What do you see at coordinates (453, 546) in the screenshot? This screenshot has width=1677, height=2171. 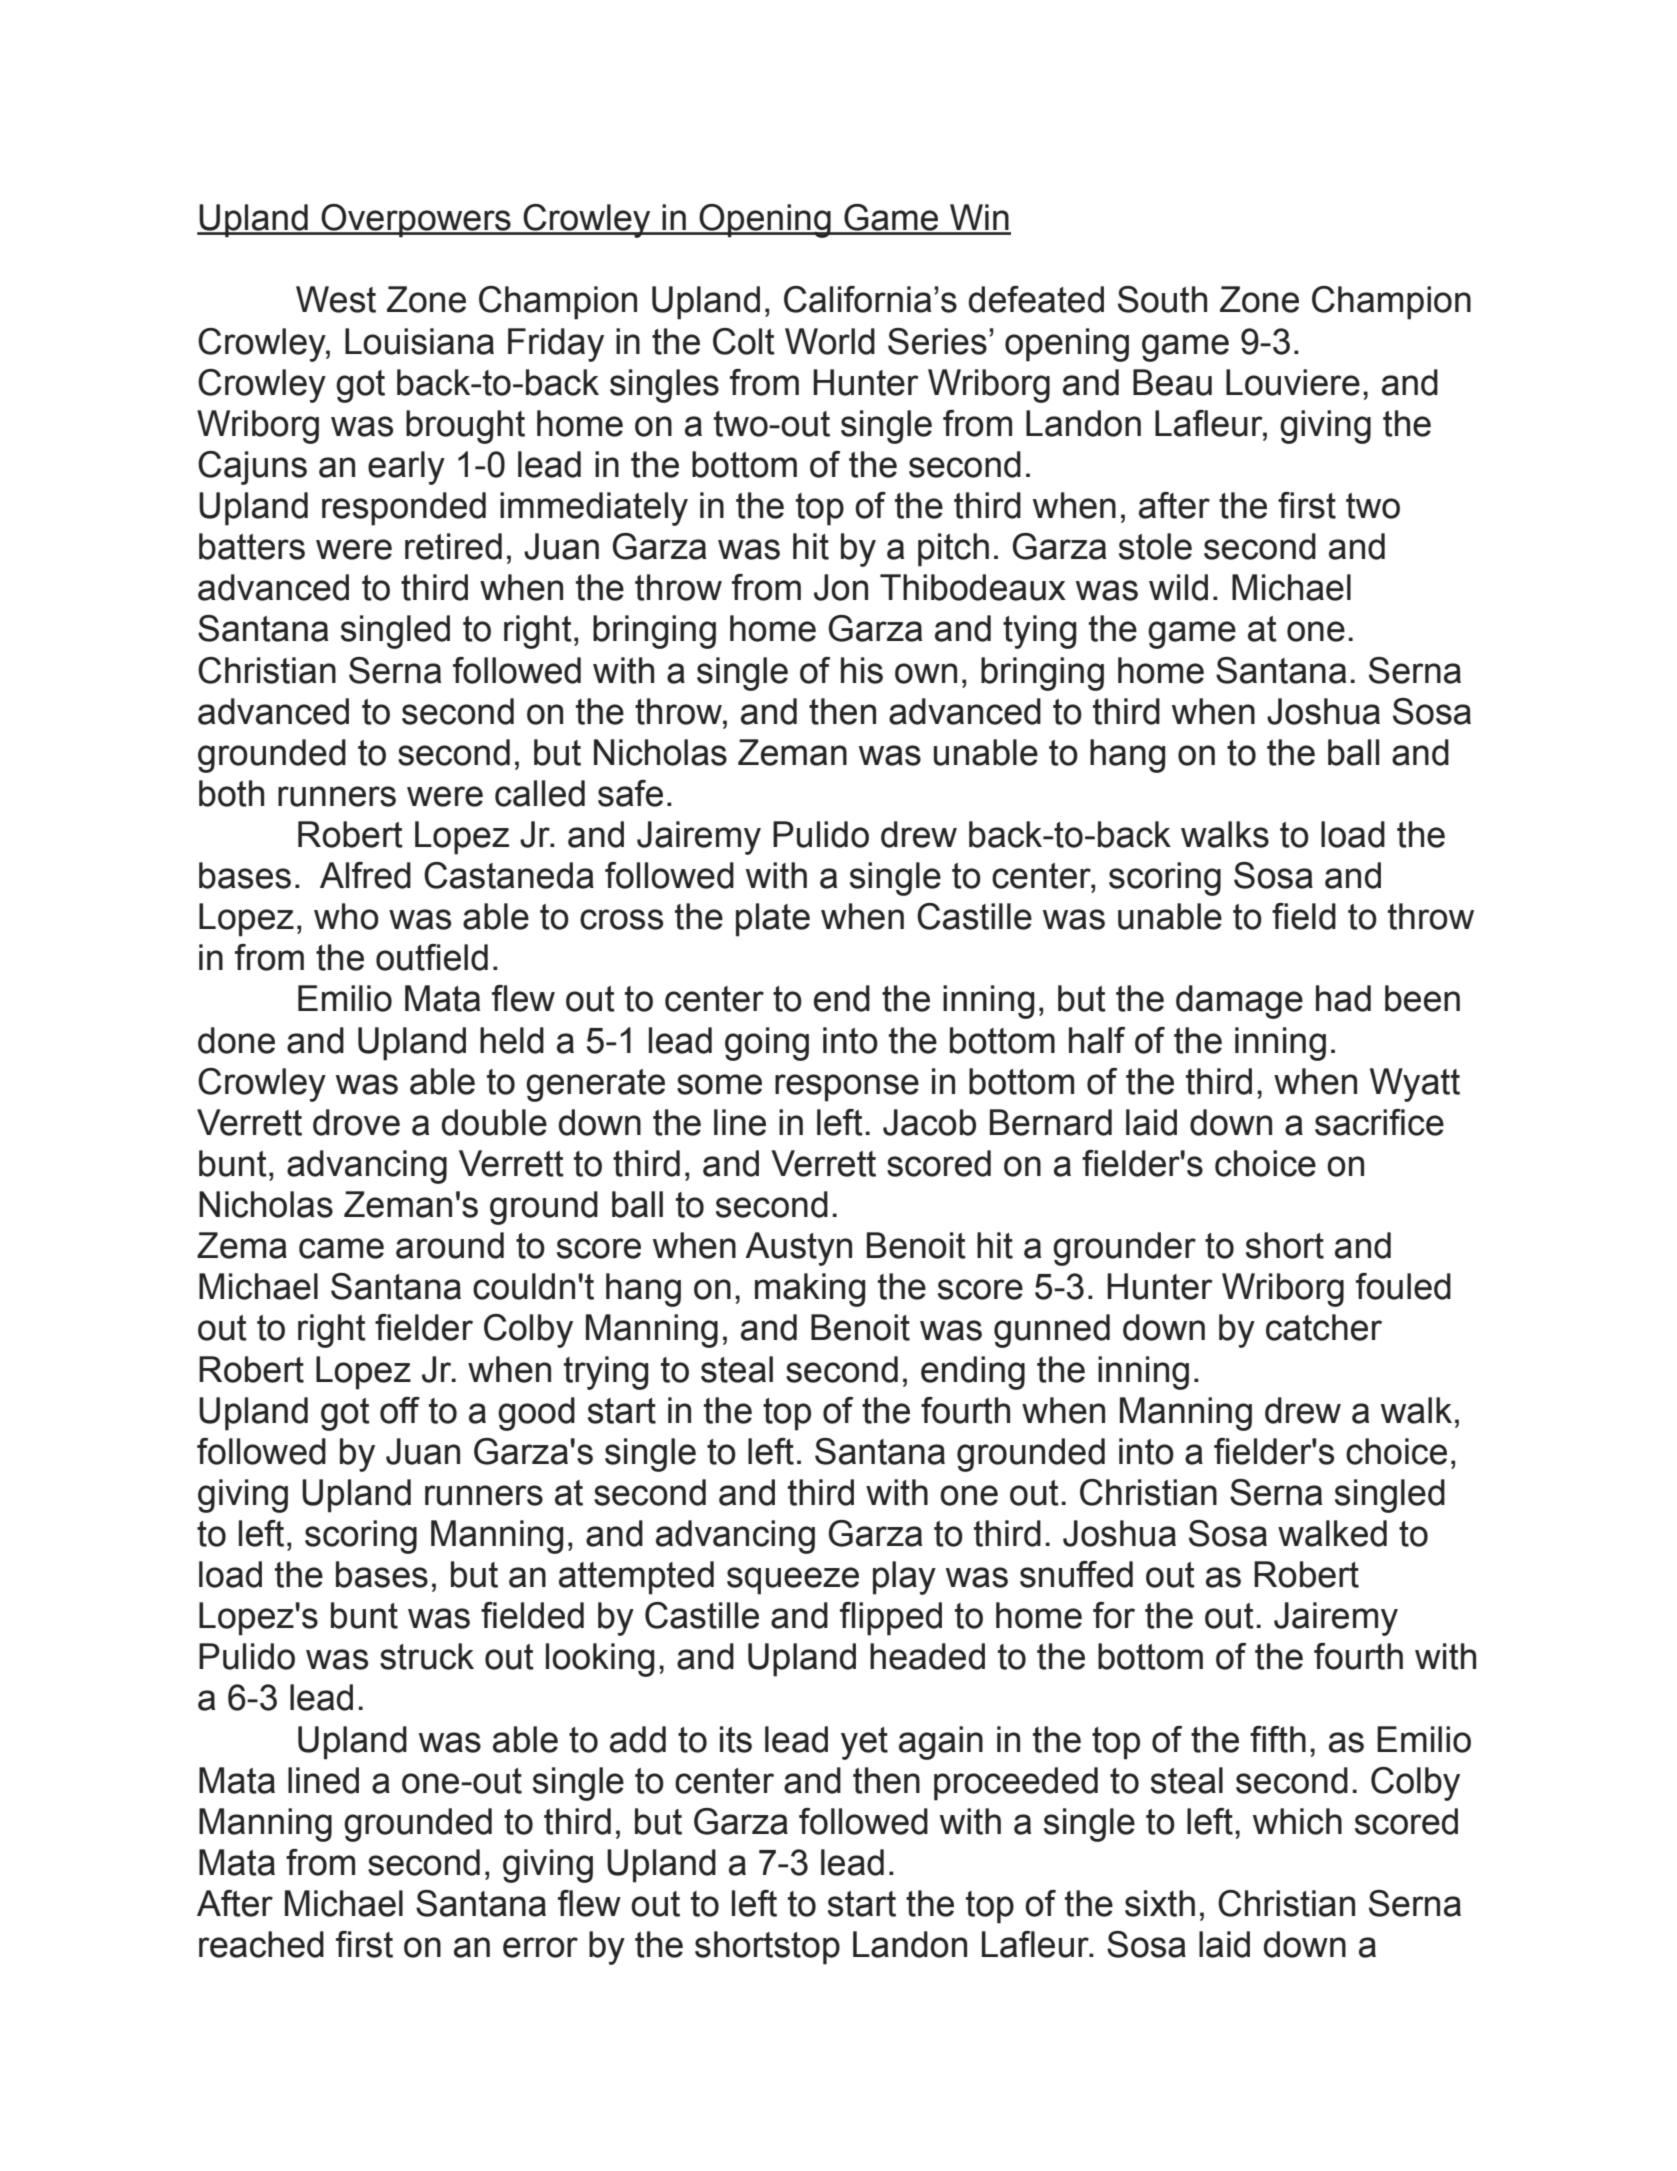 I see `retired` at bounding box center [453, 546].
